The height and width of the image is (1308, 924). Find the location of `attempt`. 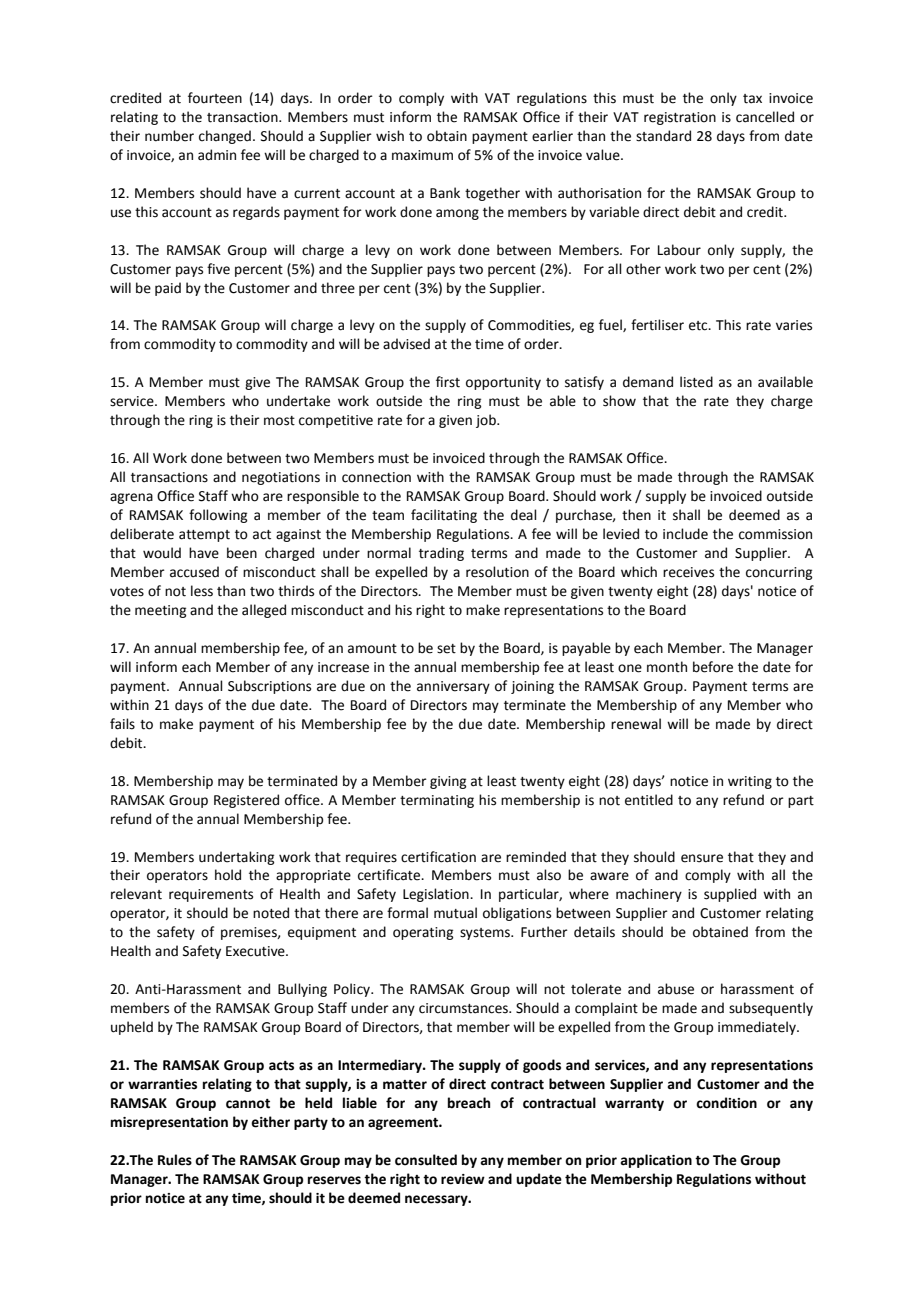

attempt is located at coordinates (204, 536).
